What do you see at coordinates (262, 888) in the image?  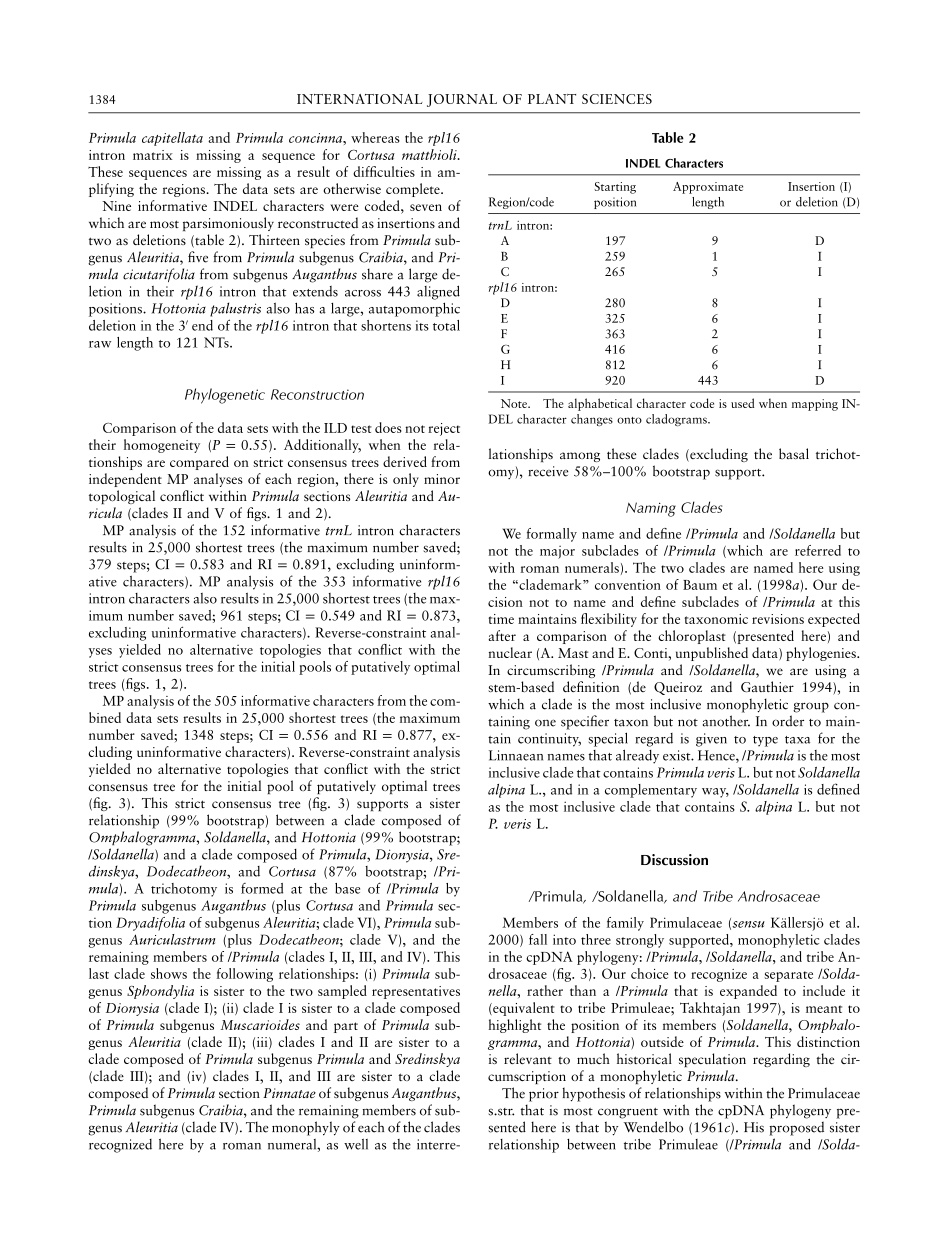 I see `formed` at bounding box center [262, 888].
